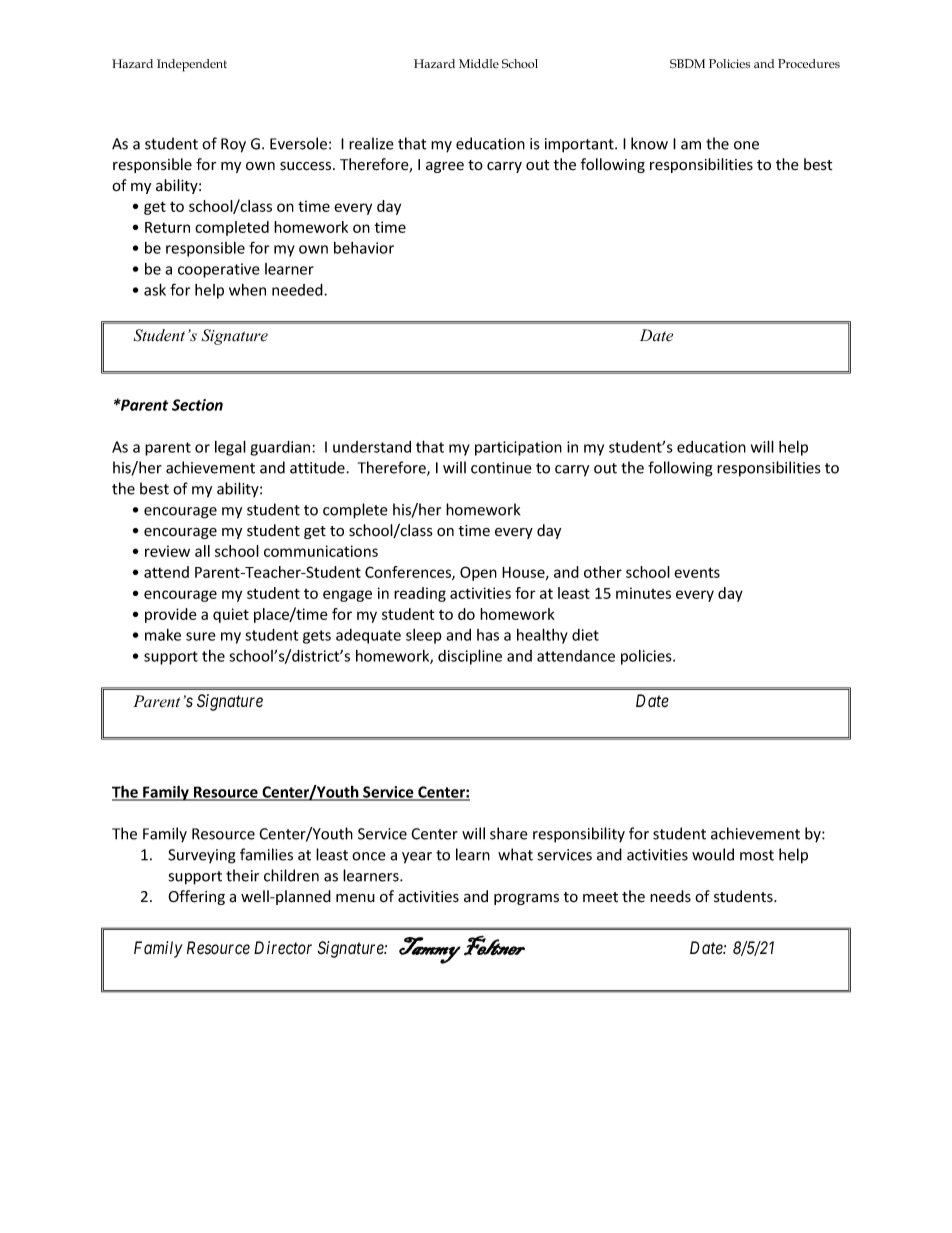  I want to click on Offering, so click(196, 897).
